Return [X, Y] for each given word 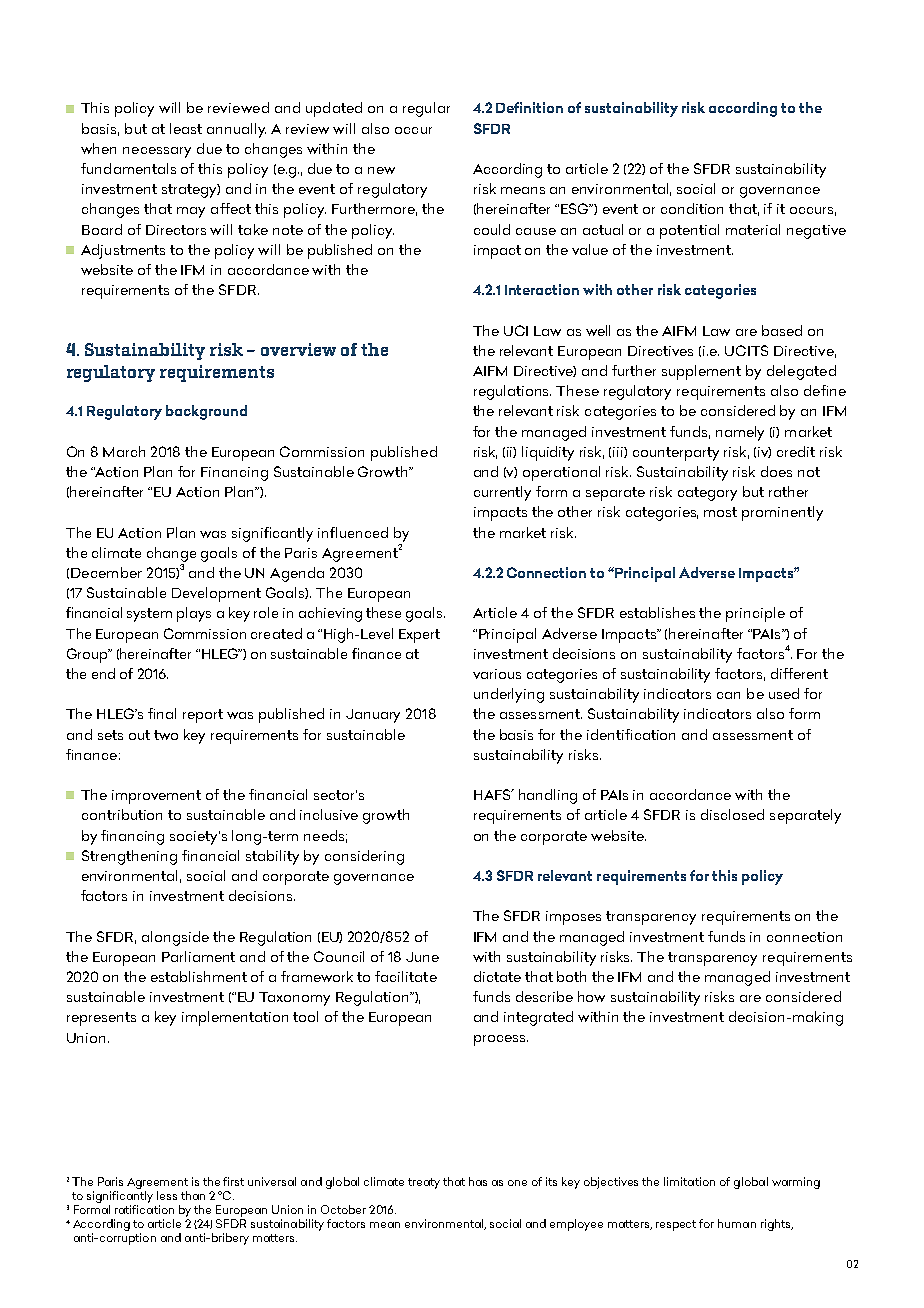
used [784, 693]
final [162, 713]
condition [692, 208]
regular [426, 109]
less [167, 1195]
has [478, 1181]
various [497, 674]
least [186, 128]
